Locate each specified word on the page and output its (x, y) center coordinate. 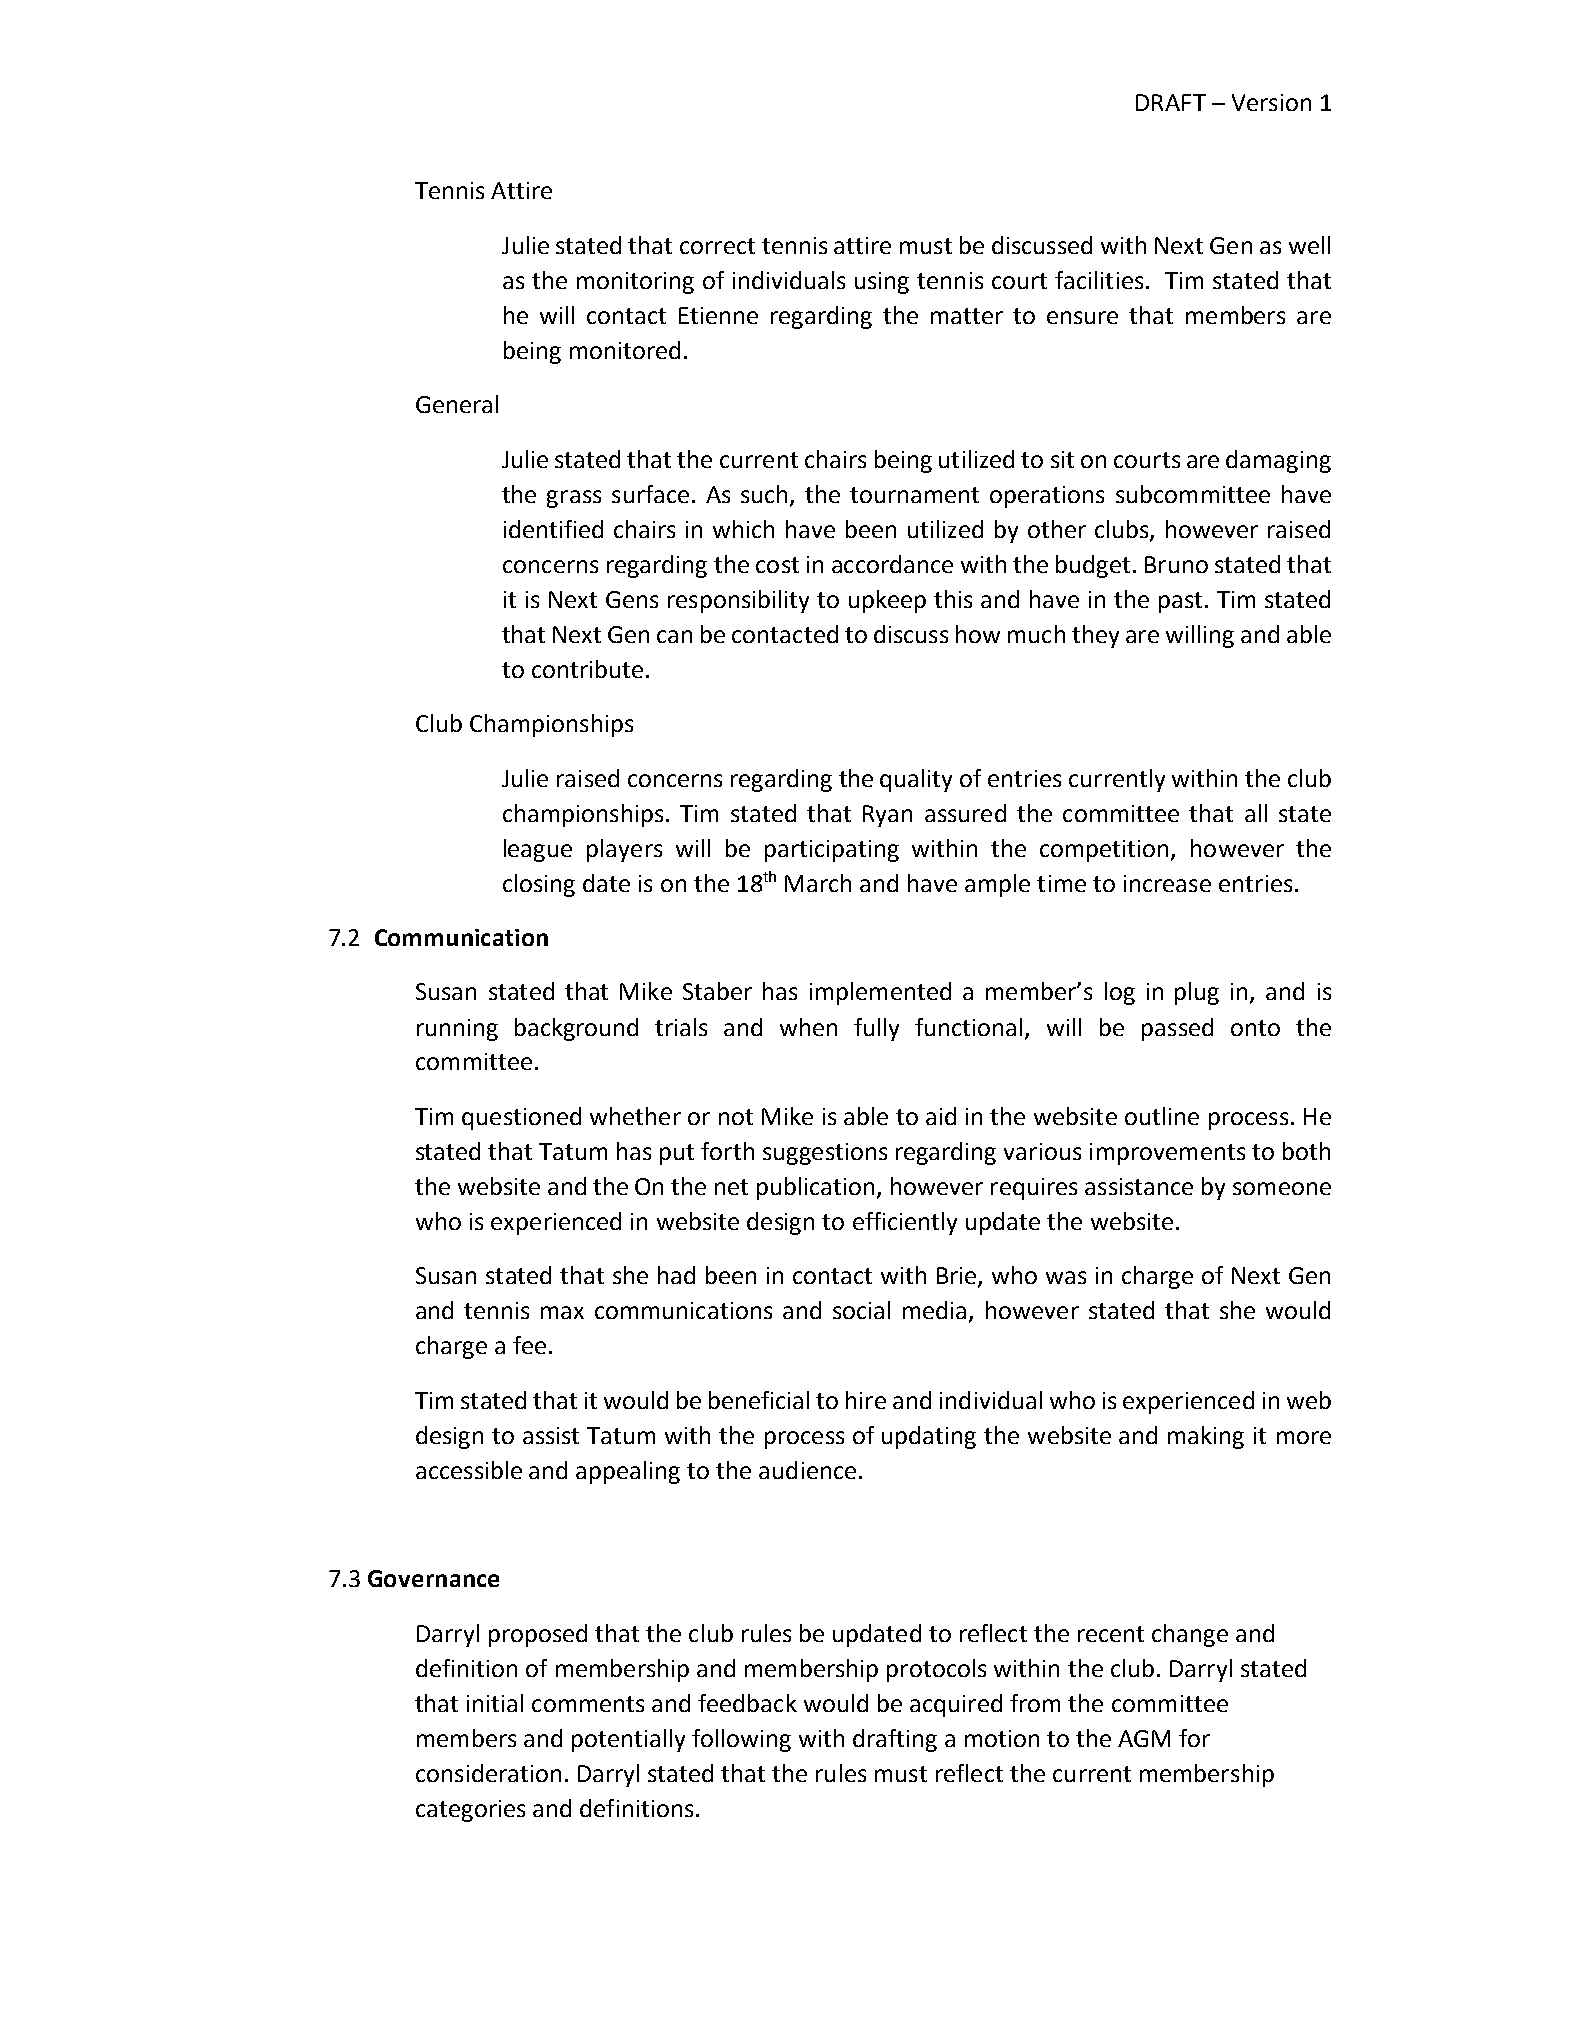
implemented (880, 993)
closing (539, 885)
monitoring (635, 283)
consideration (488, 1773)
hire (866, 1400)
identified (553, 529)
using (882, 283)
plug (1197, 993)
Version (1271, 102)
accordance (892, 564)
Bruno (1176, 564)
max (562, 1312)
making (1206, 1437)
